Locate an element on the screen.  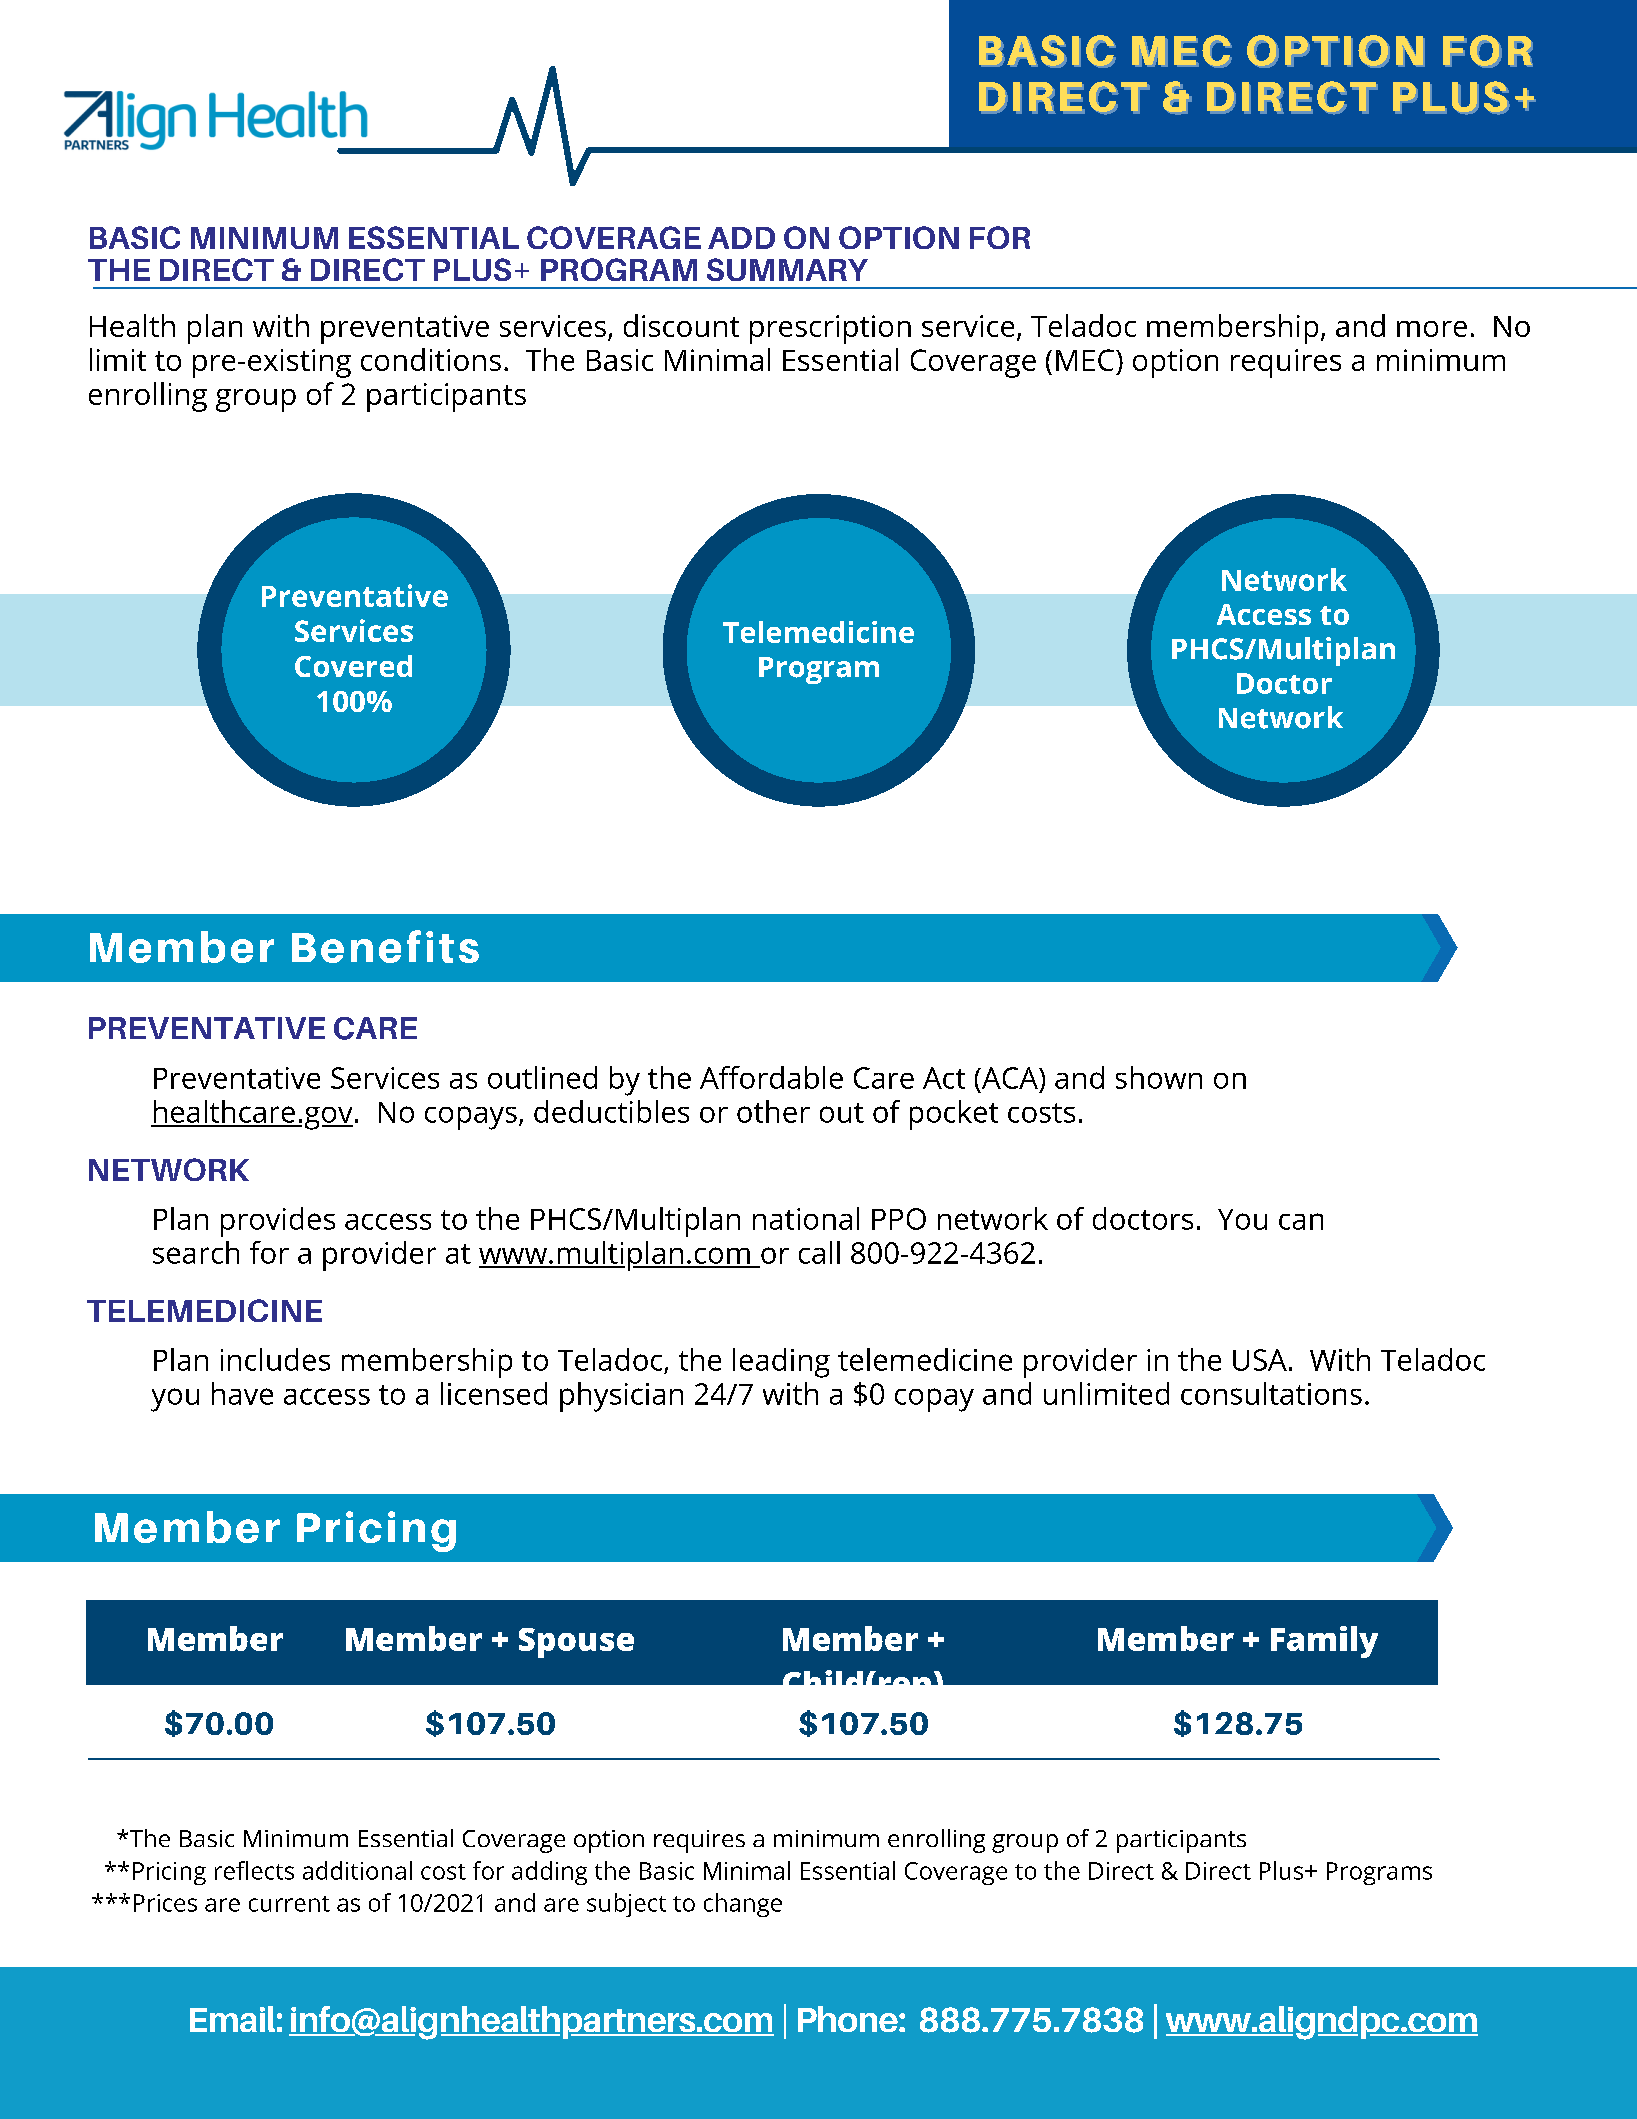
prescription is located at coordinates (830, 329).
